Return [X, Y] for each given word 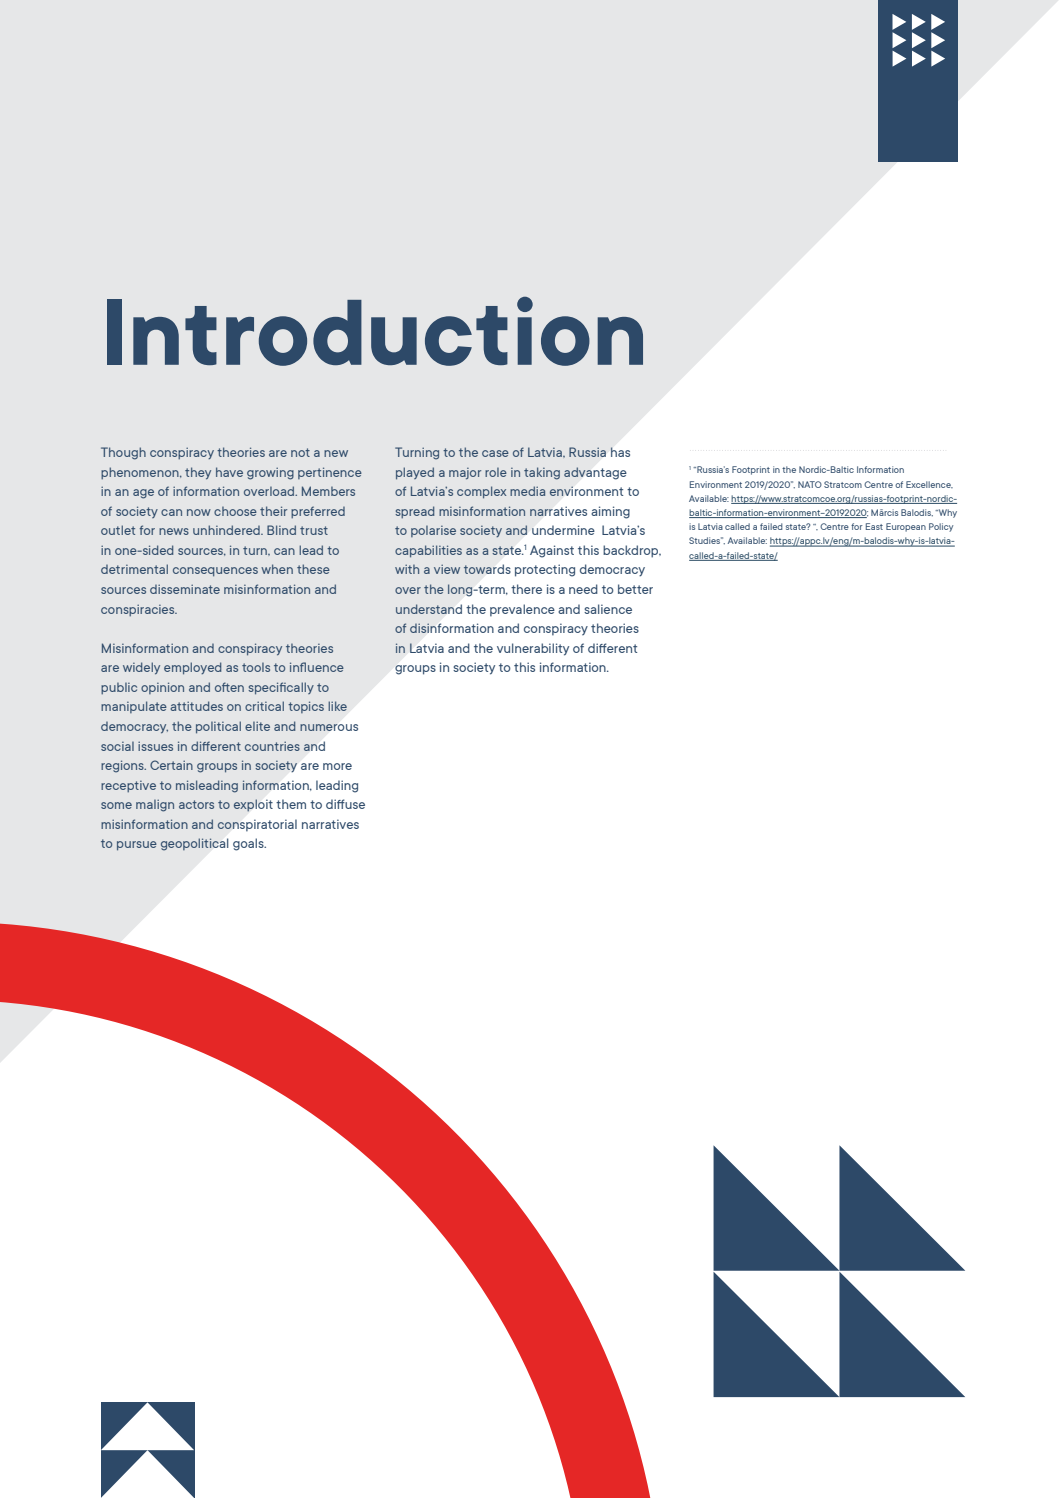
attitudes [196, 706]
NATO [810, 484]
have [229, 472]
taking [542, 473]
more [337, 766]
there [526, 589]
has [620, 452]
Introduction [375, 331]
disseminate [185, 589]
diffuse [345, 804]
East [874, 526]
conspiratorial [257, 825]
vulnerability [533, 649]
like [337, 706]
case [495, 453]
